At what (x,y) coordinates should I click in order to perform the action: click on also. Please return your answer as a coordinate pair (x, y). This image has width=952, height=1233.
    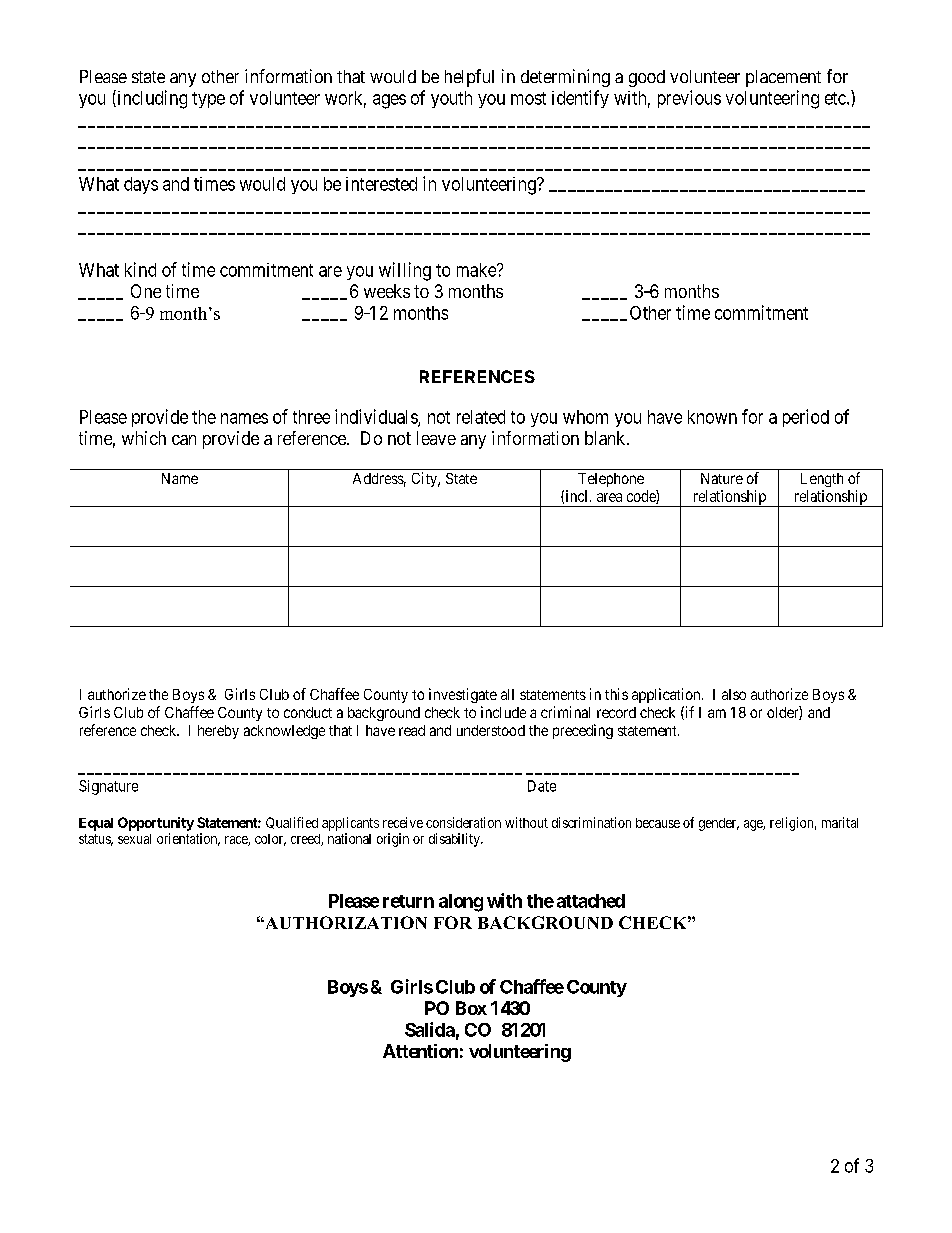
    Looking at the image, I should click on (734, 694).
